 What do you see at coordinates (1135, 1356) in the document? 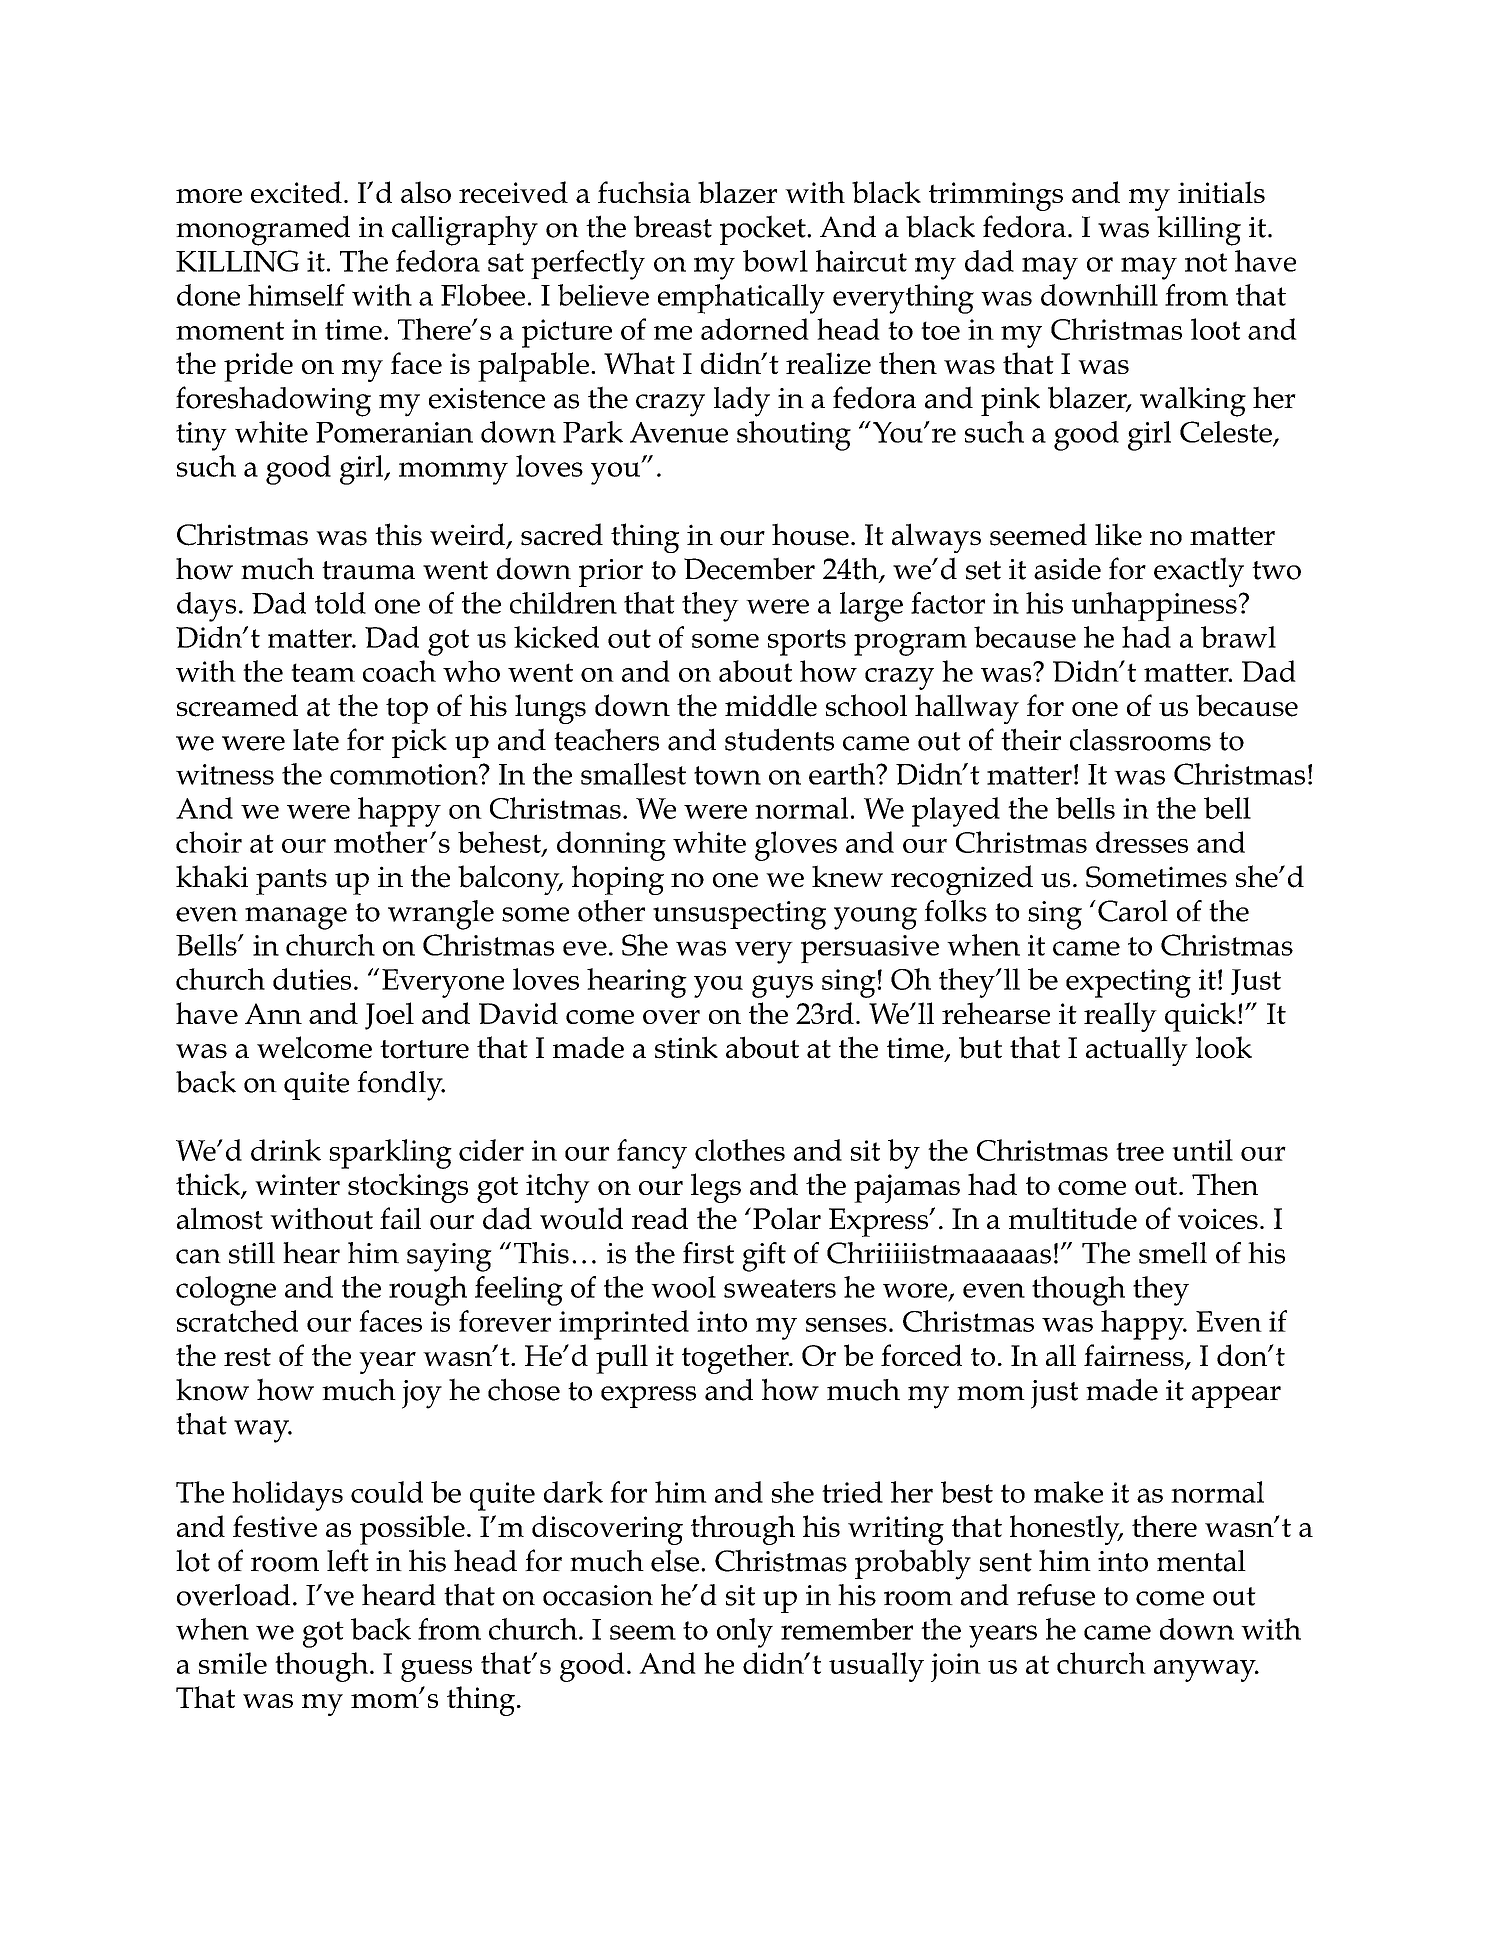
I see `fairness` at bounding box center [1135, 1356].
